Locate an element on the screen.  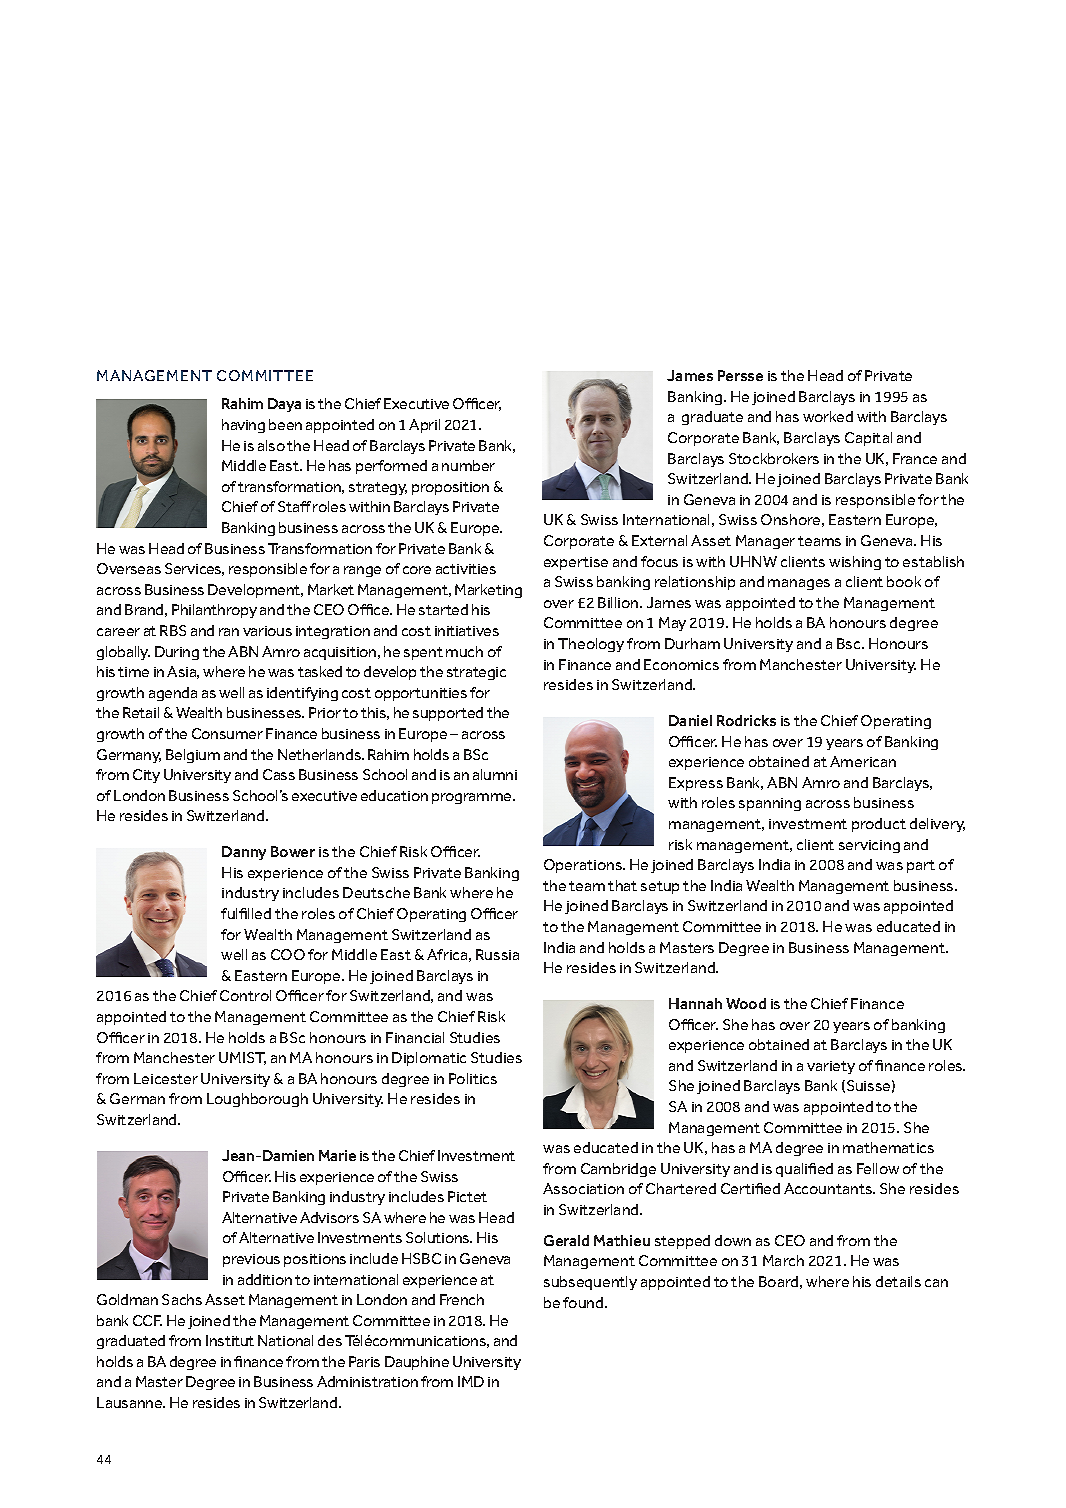
alumni is located at coordinates (495, 774).
